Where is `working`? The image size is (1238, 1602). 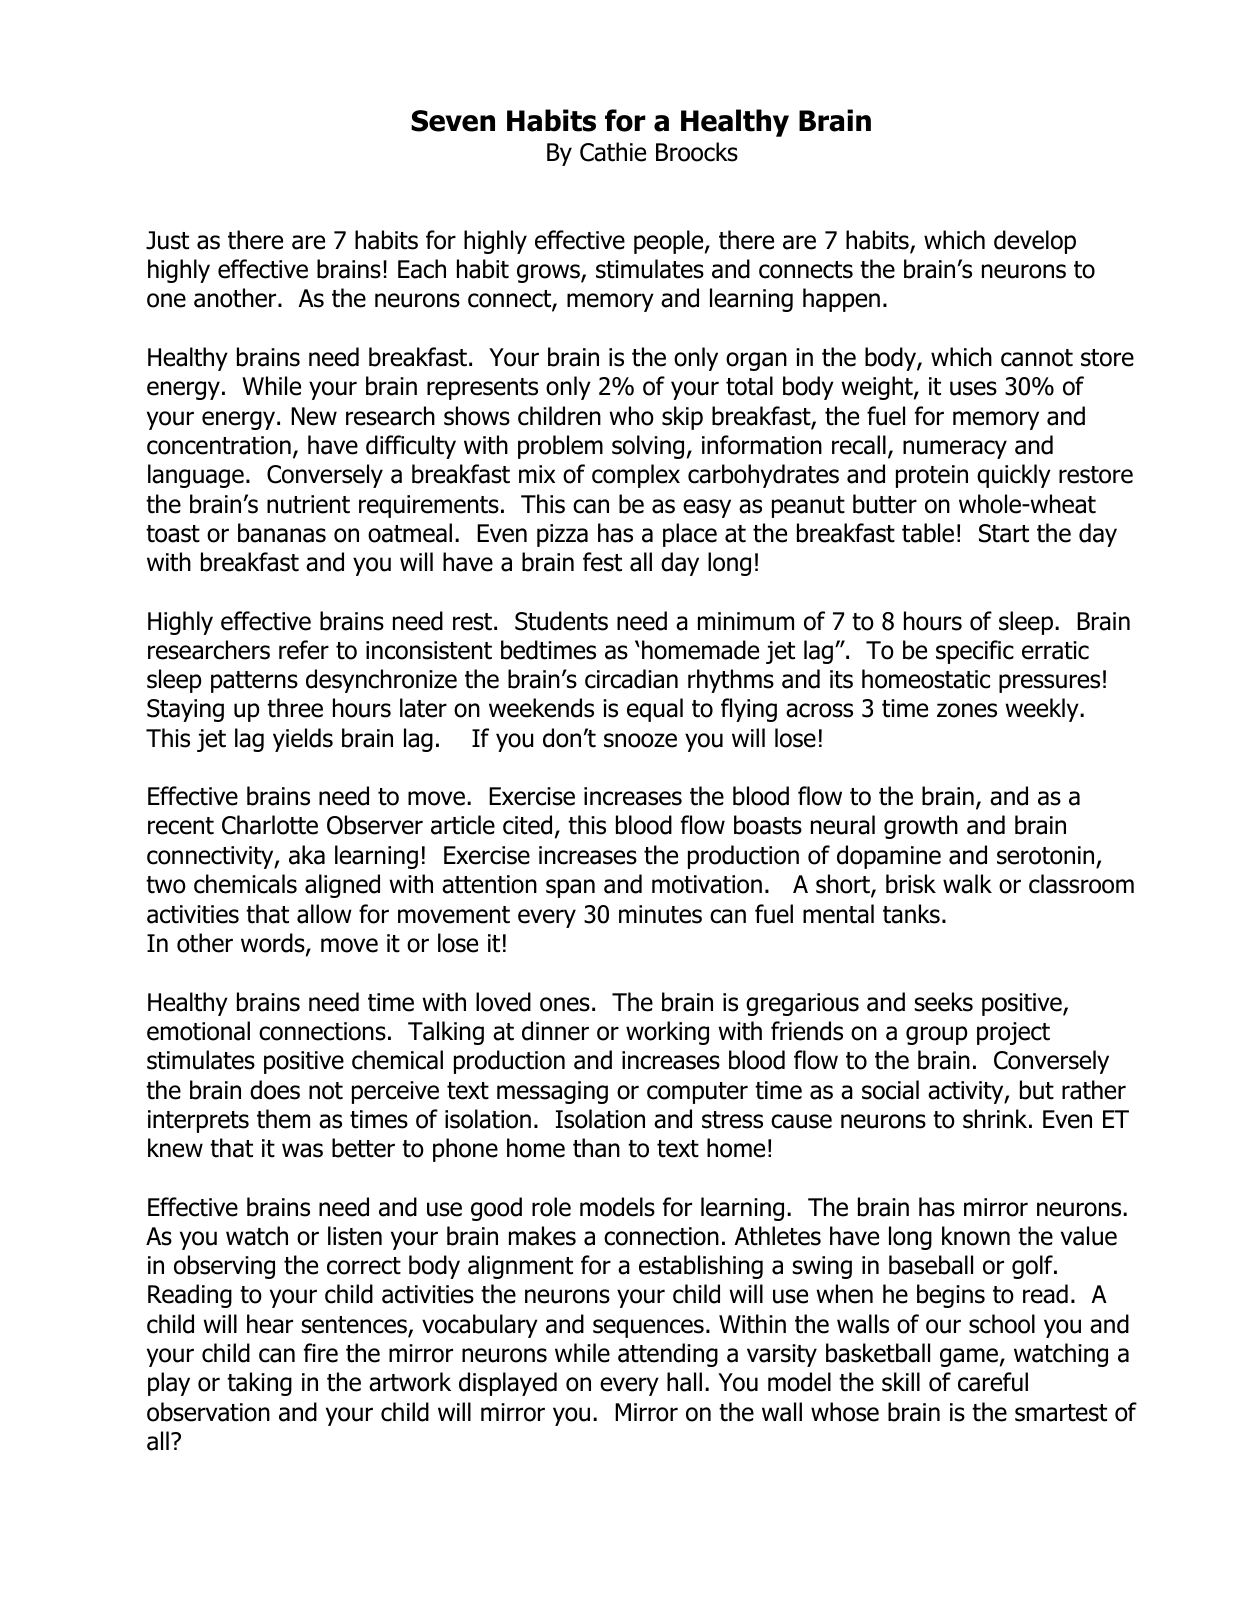
working is located at coordinates (667, 1033).
